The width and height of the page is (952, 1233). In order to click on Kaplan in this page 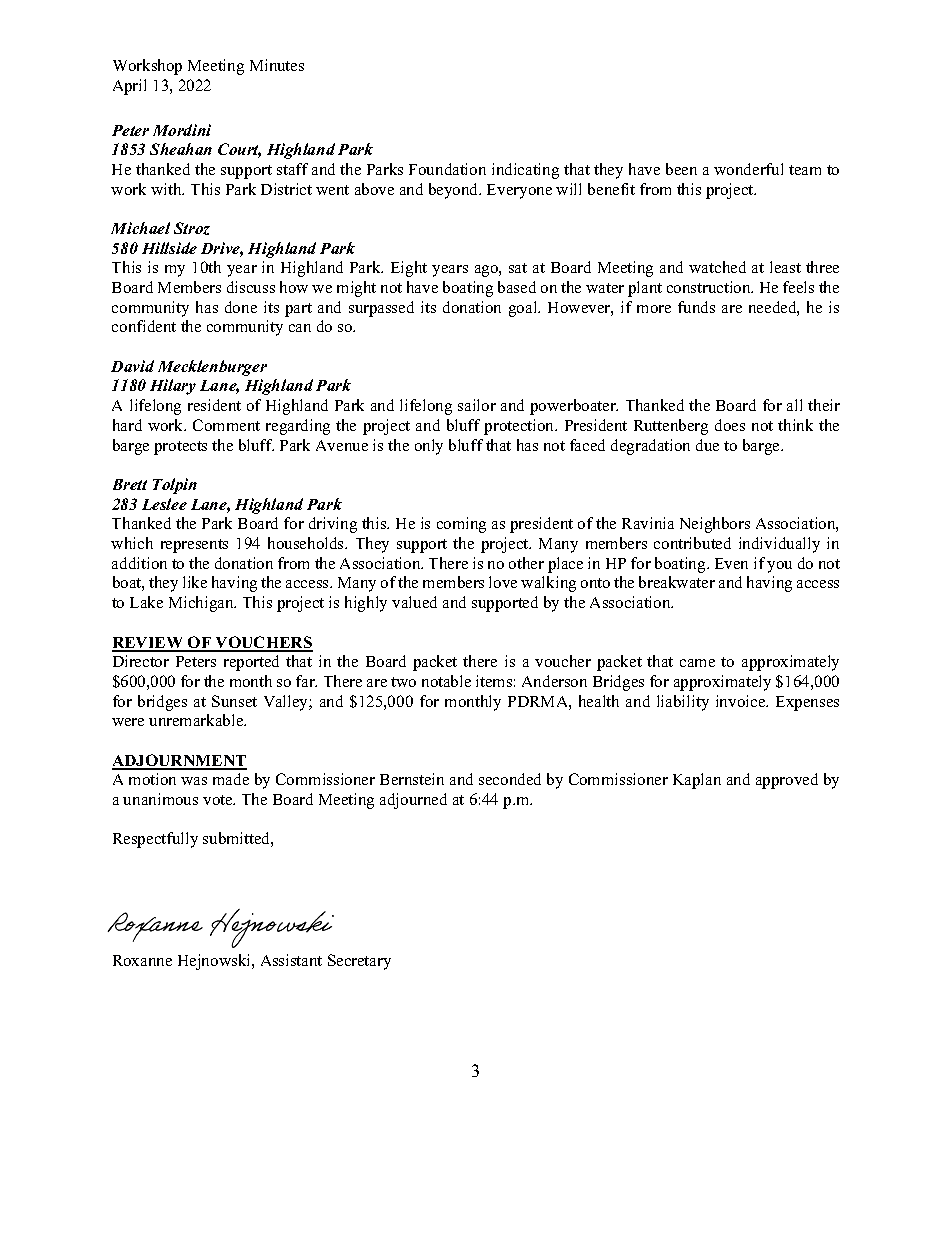, I will do `click(697, 781)`.
